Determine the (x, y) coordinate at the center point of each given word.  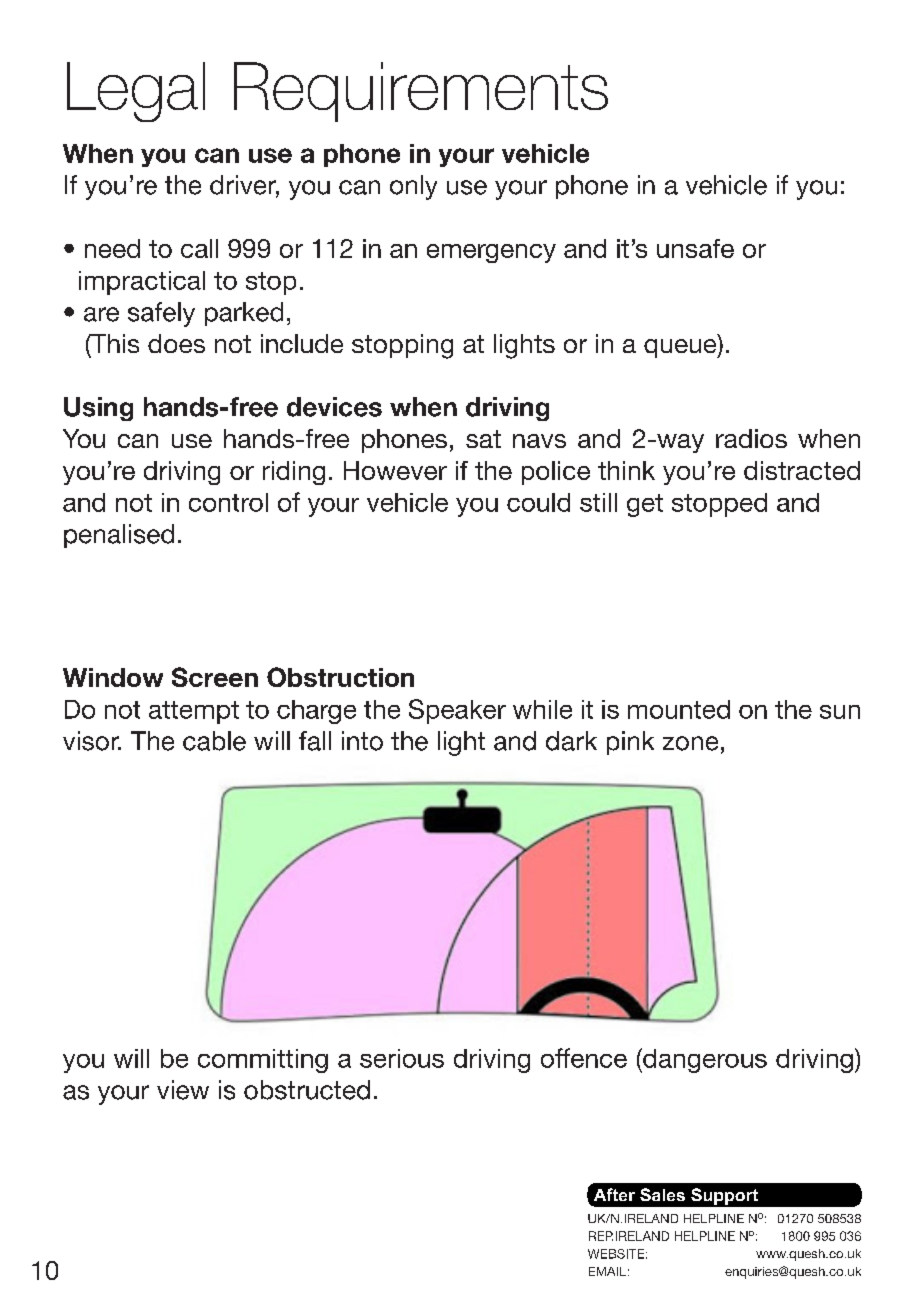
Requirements (421, 92)
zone (690, 743)
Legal (136, 92)
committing (263, 1061)
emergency (491, 253)
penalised (119, 536)
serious (402, 1058)
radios (751, 438)
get (645, 505)
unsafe (695, 248)
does (176, 343)
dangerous (704, 1060)
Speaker (457, 711)
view (183, 1090)
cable (214, 741)
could (538, 502)
